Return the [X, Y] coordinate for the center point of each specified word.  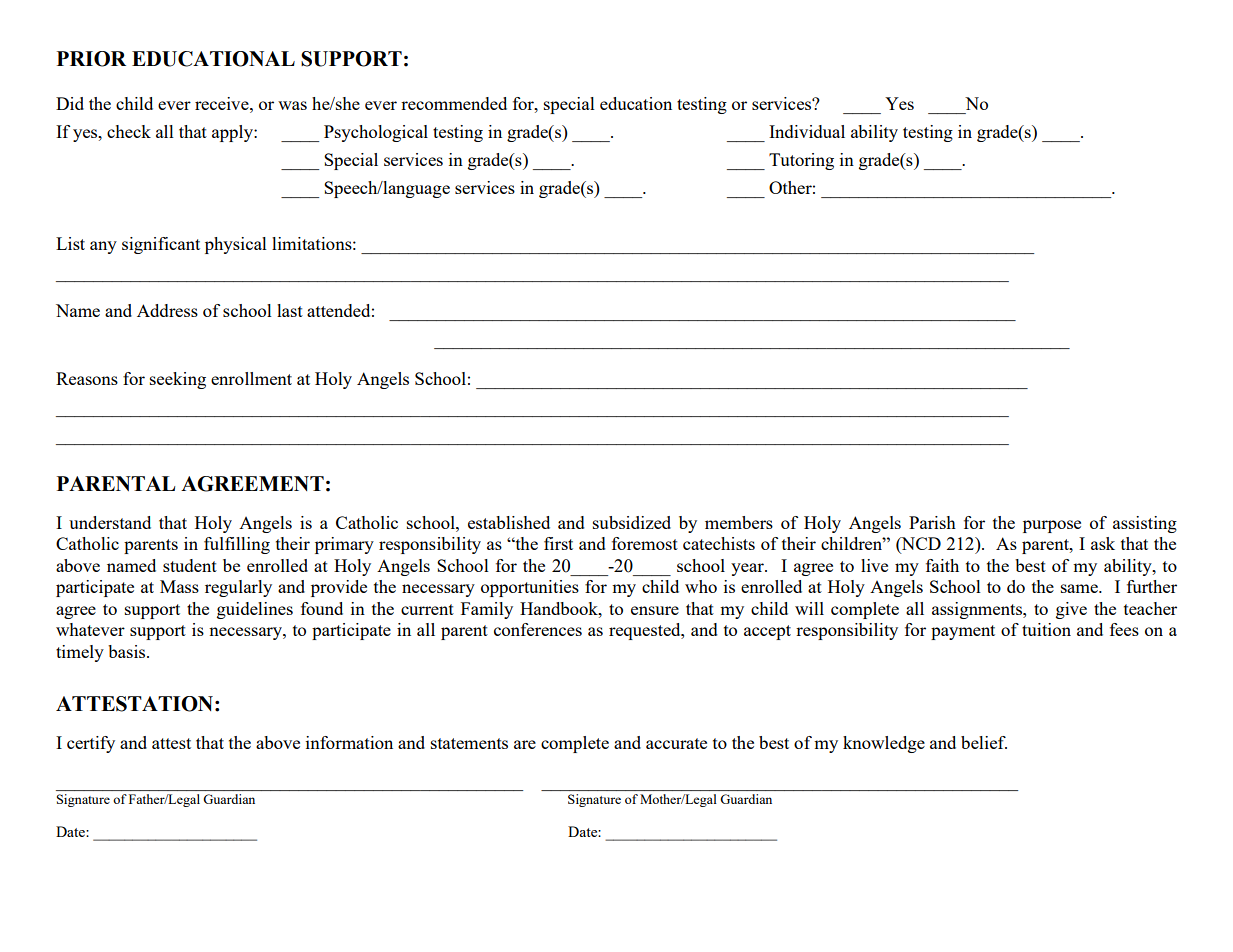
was [292, 105]
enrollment [251, 378]
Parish [932, 522]
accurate [676, 743]
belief [984, 742]
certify [91, 744]
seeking [178, 380]
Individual [807, 131]
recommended [454, 103]
